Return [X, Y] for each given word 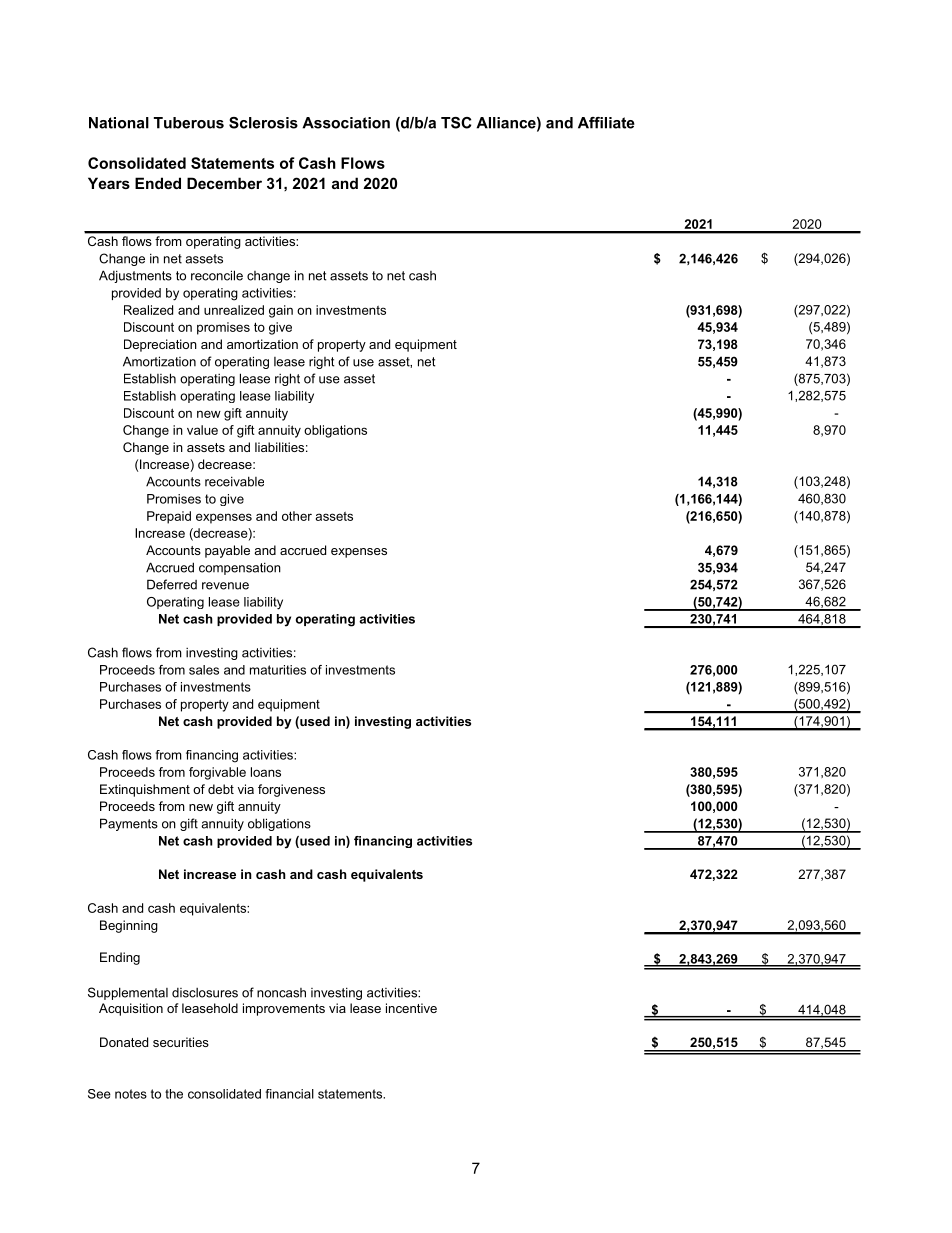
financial [289, 1094]
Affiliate [606, 123]
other [297, 516]
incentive [411, 1008]
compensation [240, 568]
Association [346, 123]
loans [266, 772]
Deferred [172, 584]
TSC [456, 123]
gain [281, 311]
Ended [158, 183]
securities [181, 1042]
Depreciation [160, 345]
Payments [129, 824]
